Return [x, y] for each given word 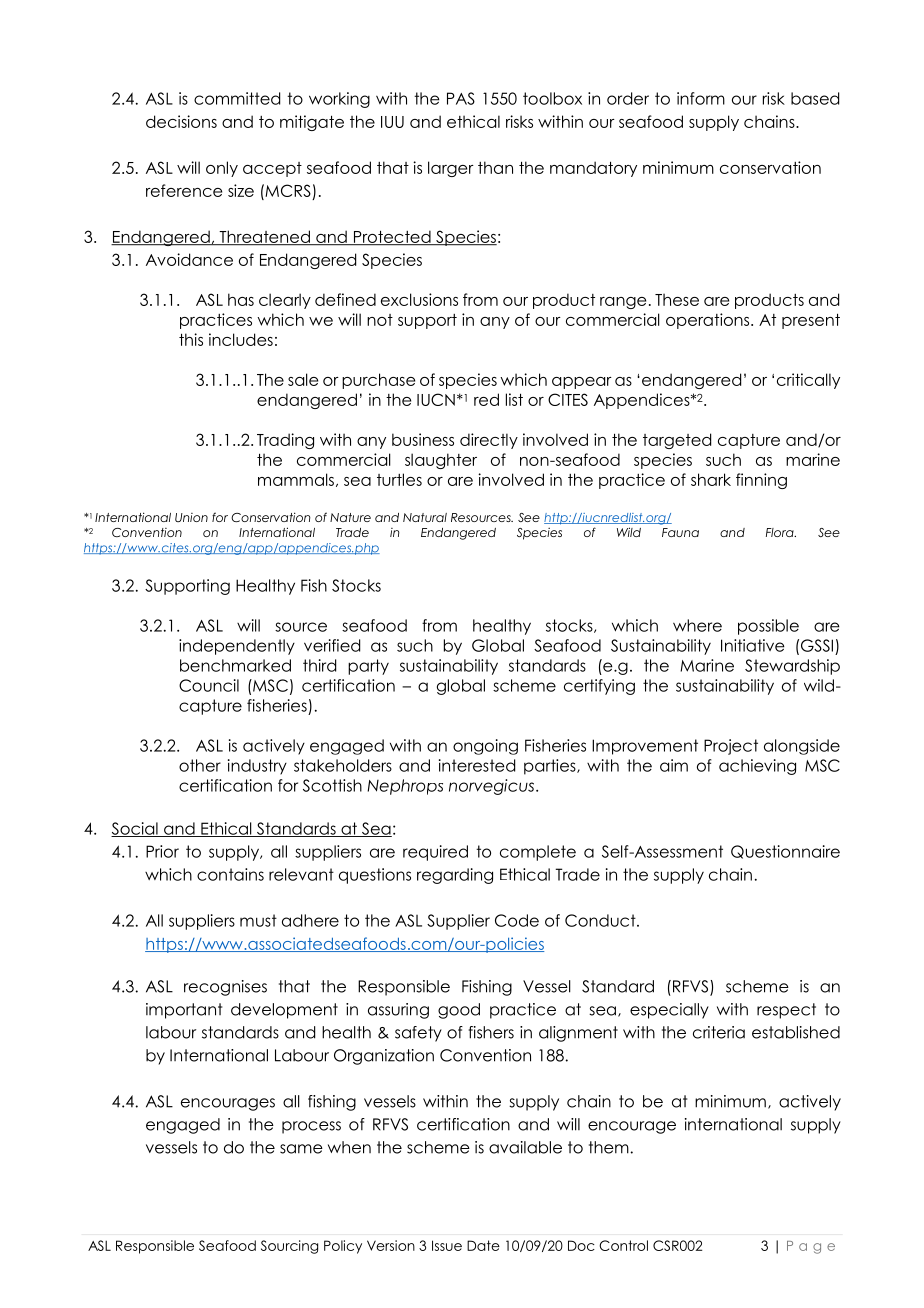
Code [517, 920]
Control [623, 1245]
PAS [461, 98]
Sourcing [289, 1247]
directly [489, 441]
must [258, 920]
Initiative [753, 645]
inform [701, 98]
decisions [181, 121]
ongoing [485, 747]
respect [786, 1011]
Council [209, 685]
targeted [677, 441]
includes [241, 339]
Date [483, 1245]
